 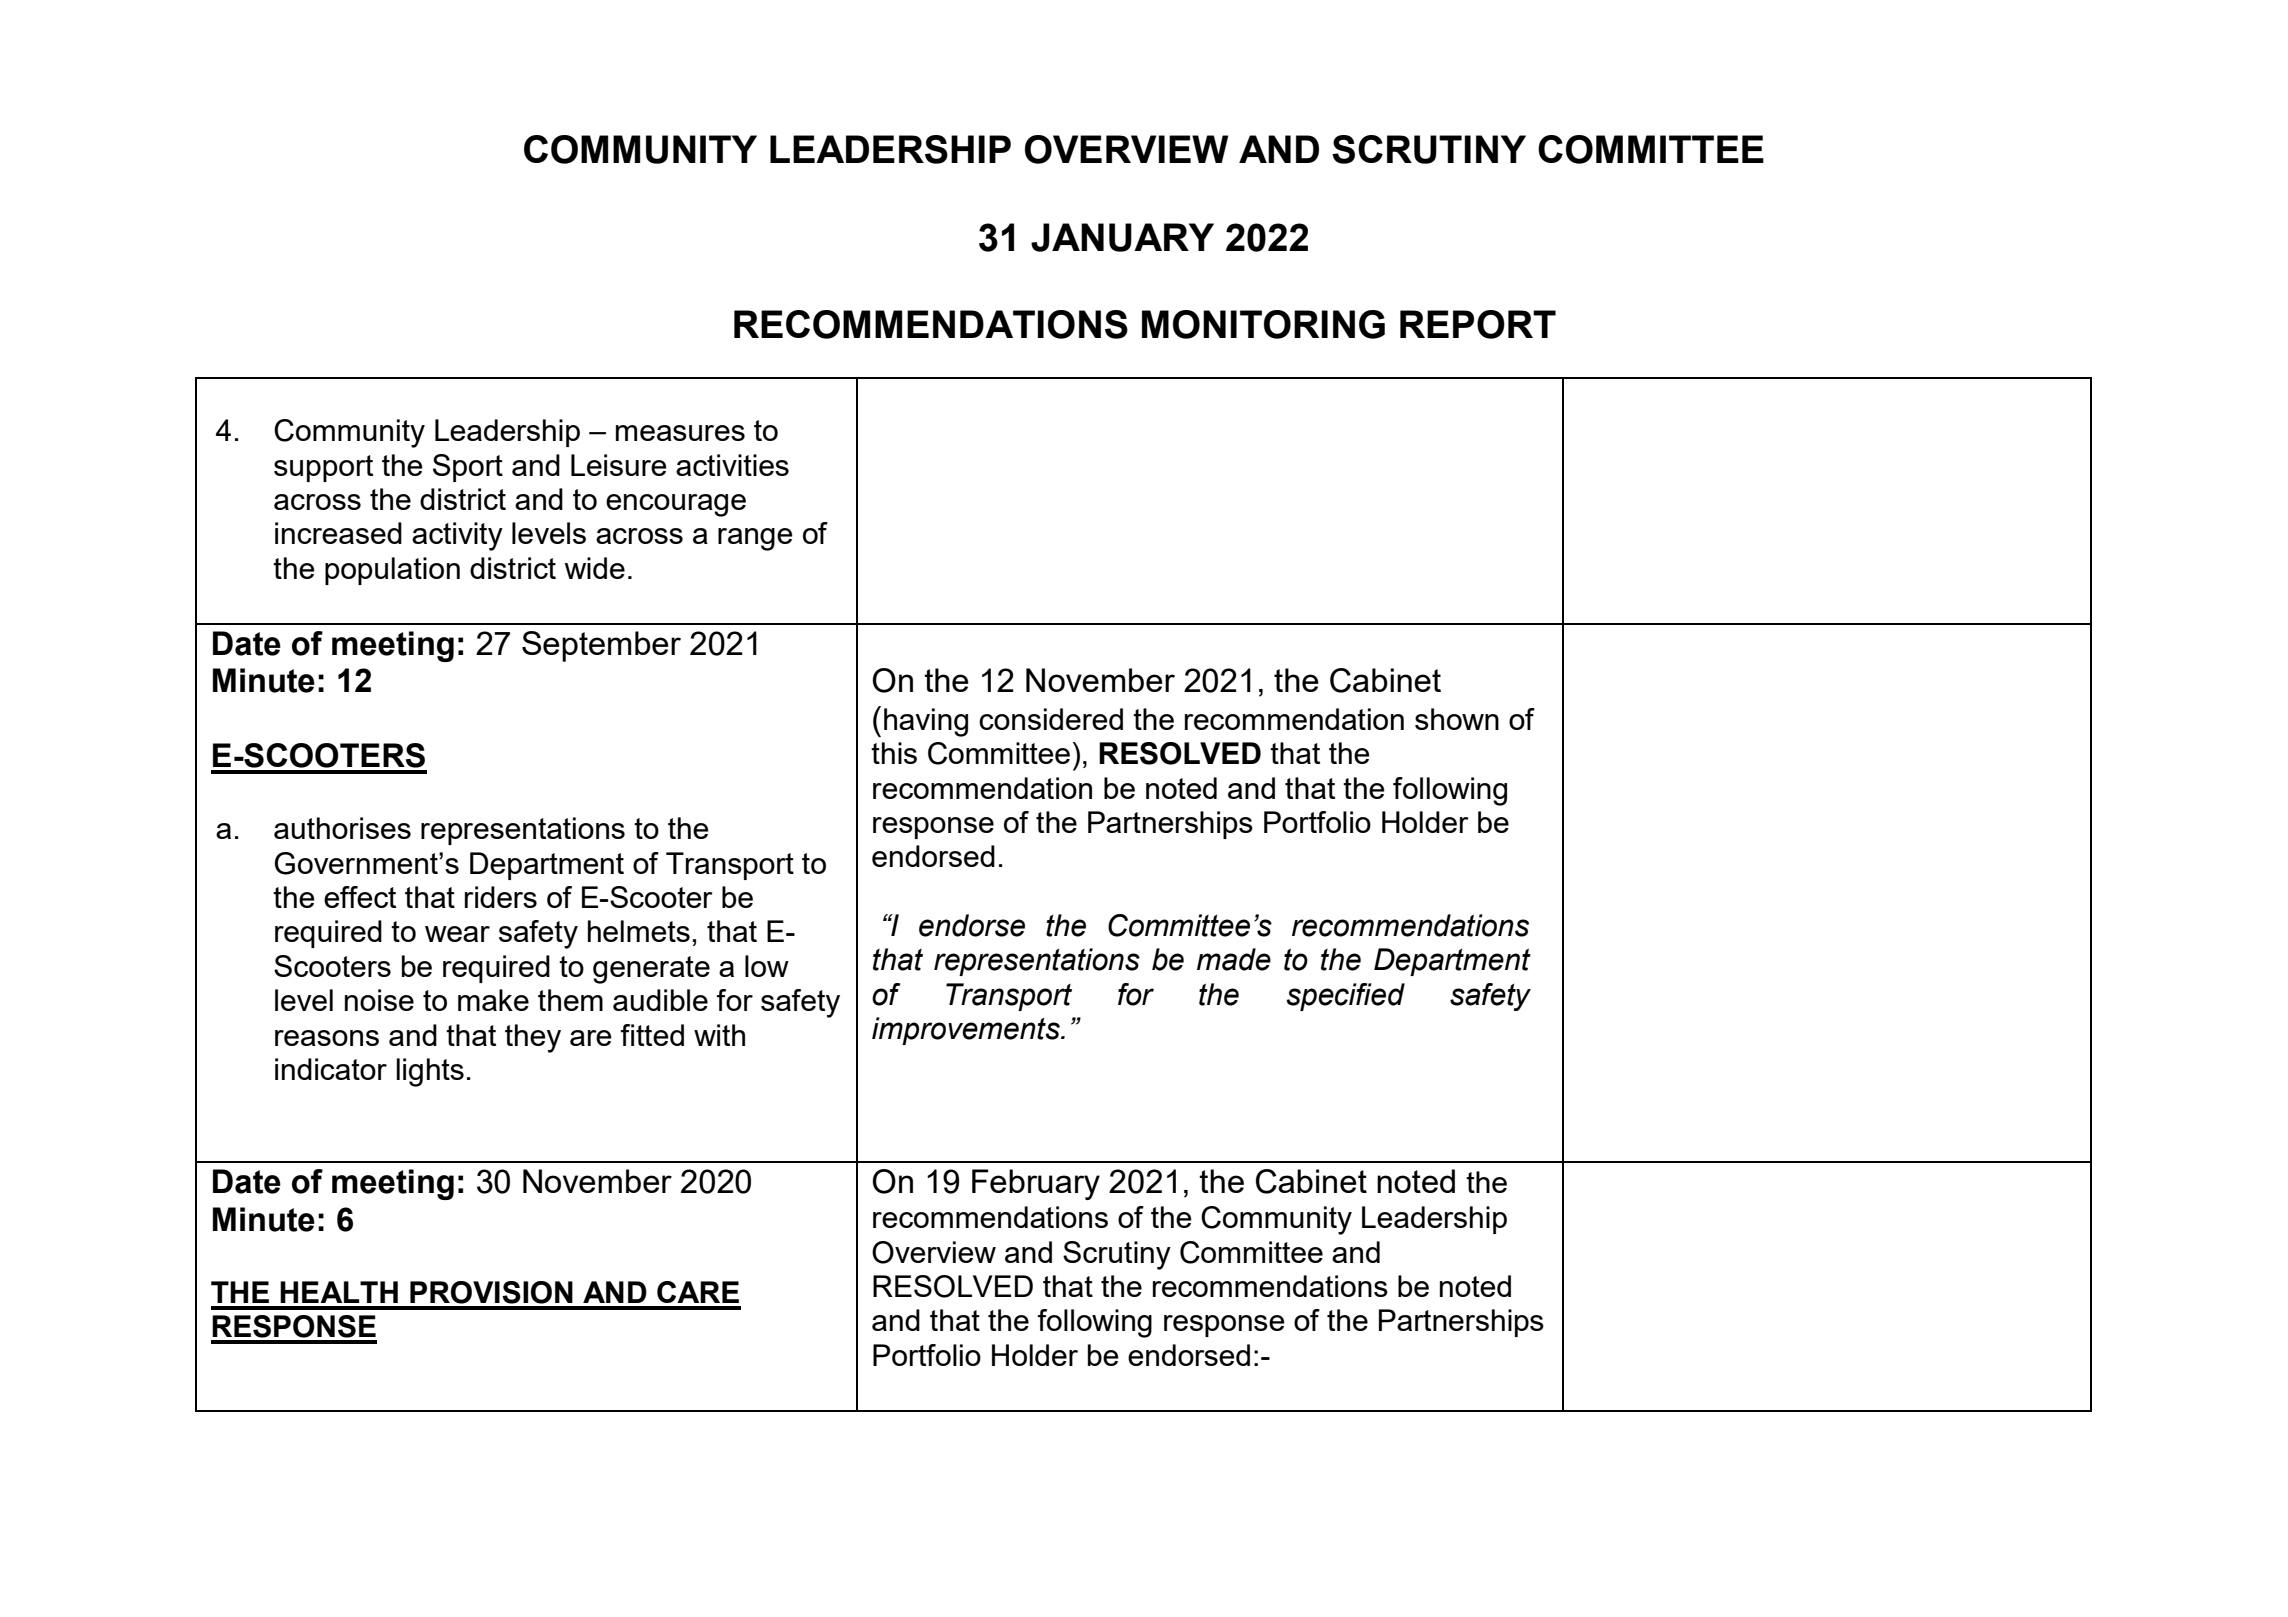 What do you see at coordinates (457, 536) in the document?
I see `activity` at bounding box center [457, 536].
